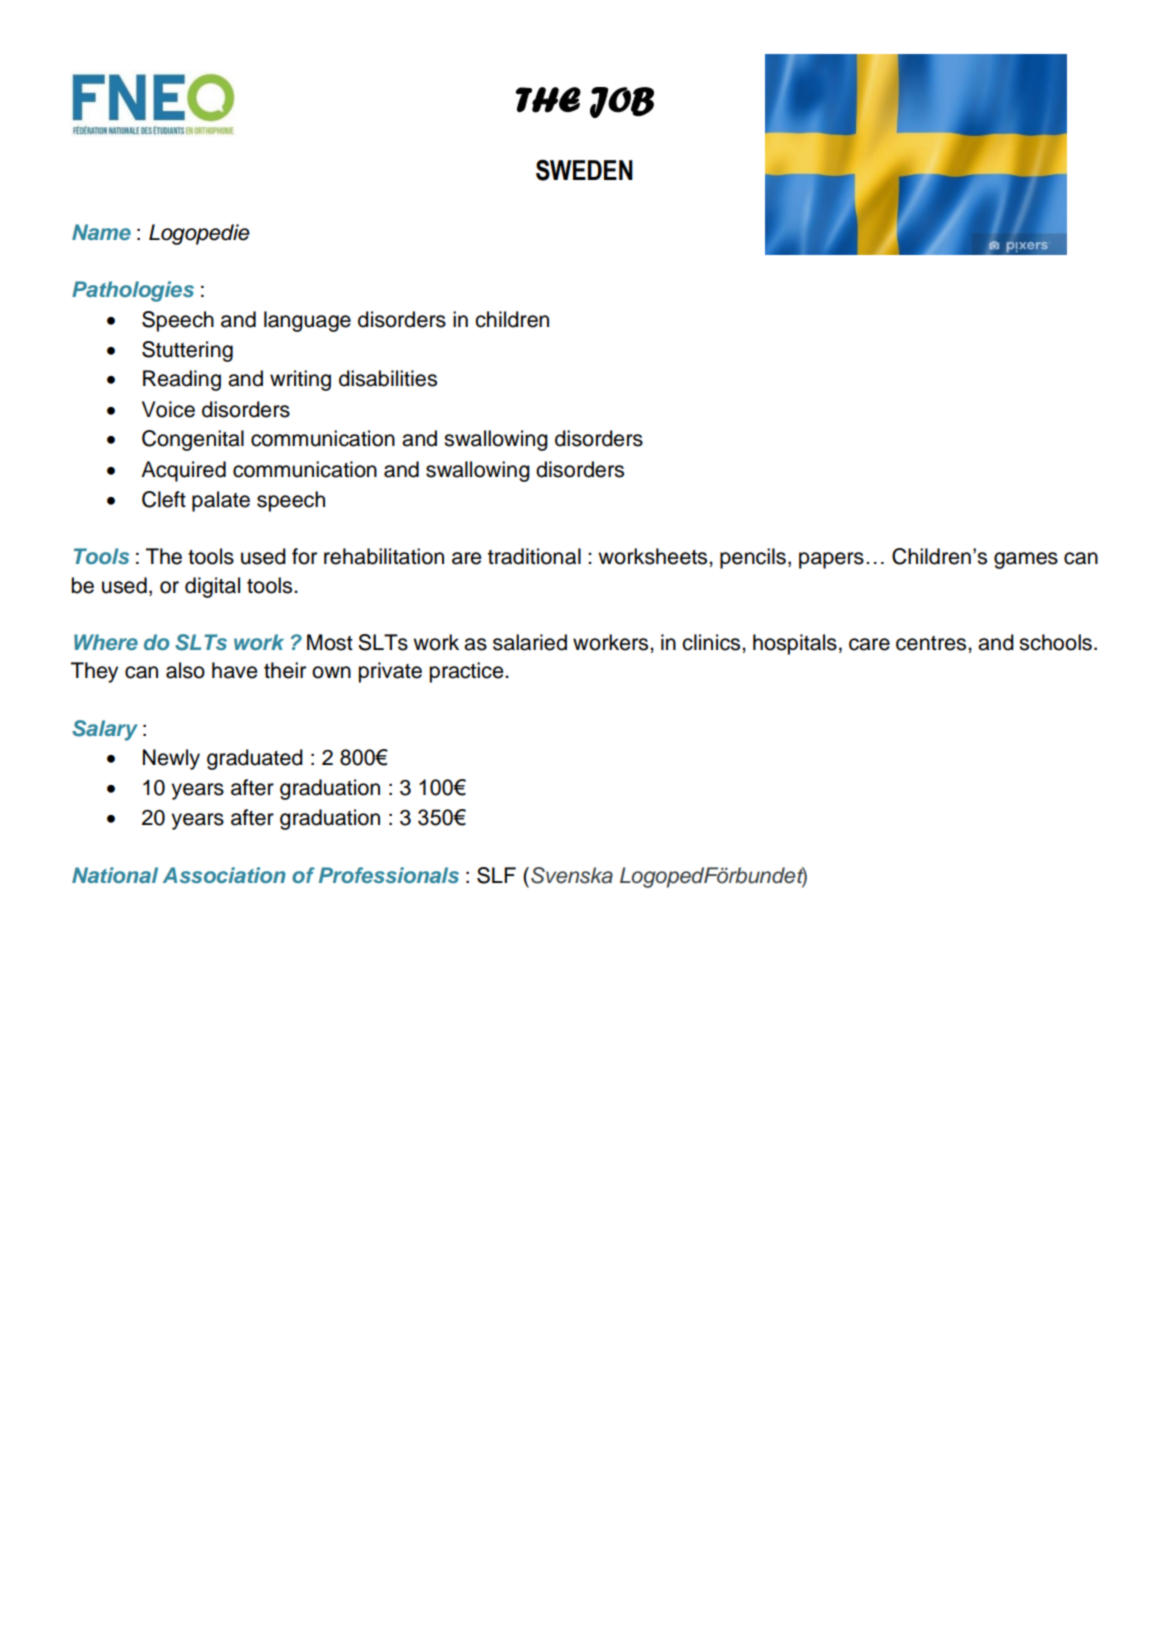 The height and width of the page is (1652, 1169). I want to click on palate, so click(221, 501).
